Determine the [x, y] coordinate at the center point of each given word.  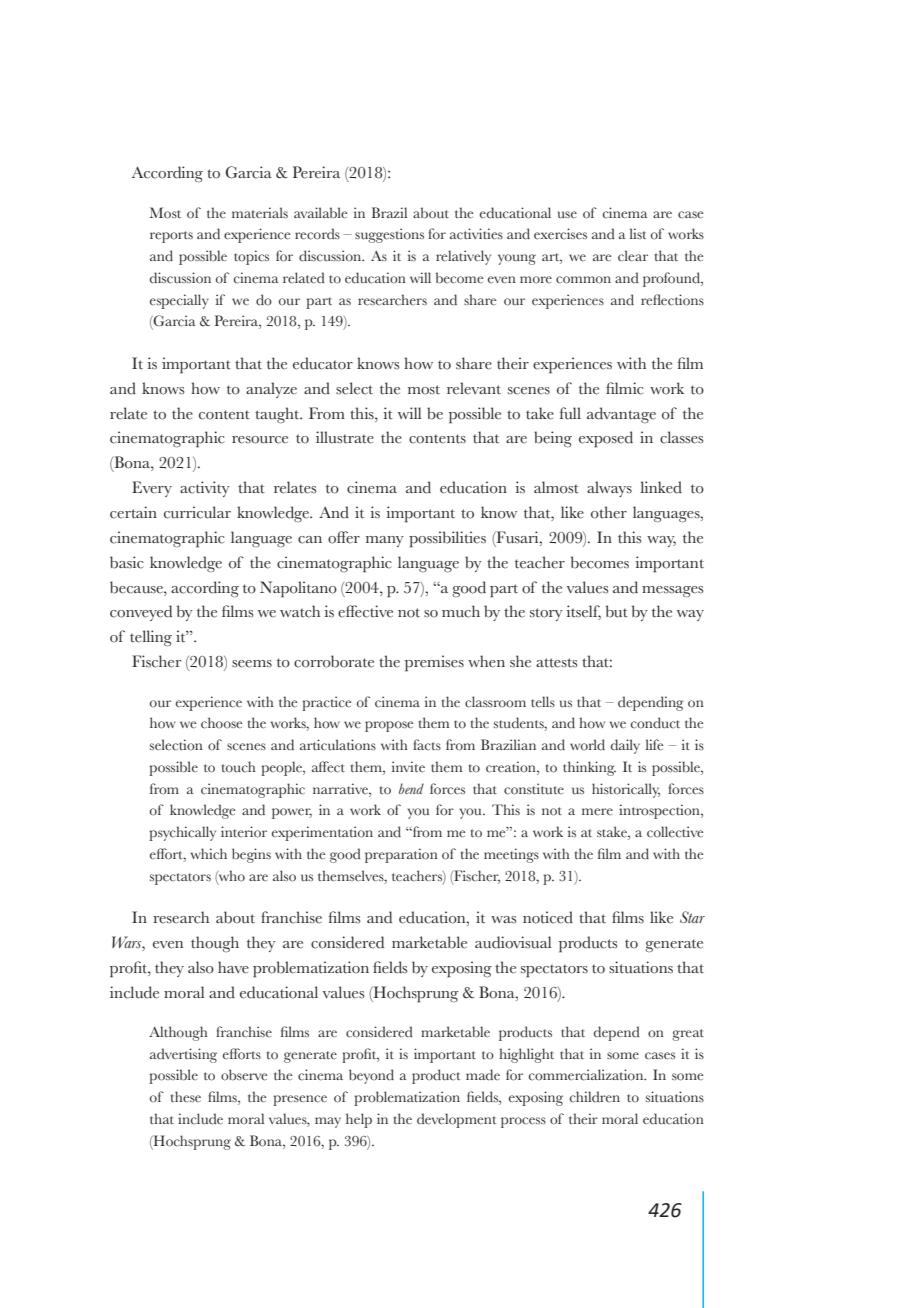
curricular [197, 512]
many [385, 541]
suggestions [389, 235]
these [185, 1097]
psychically [182, 833]
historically [626, 790]
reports [171, 237]
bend [411, 788]
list [637, 233]
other [609, 512]
